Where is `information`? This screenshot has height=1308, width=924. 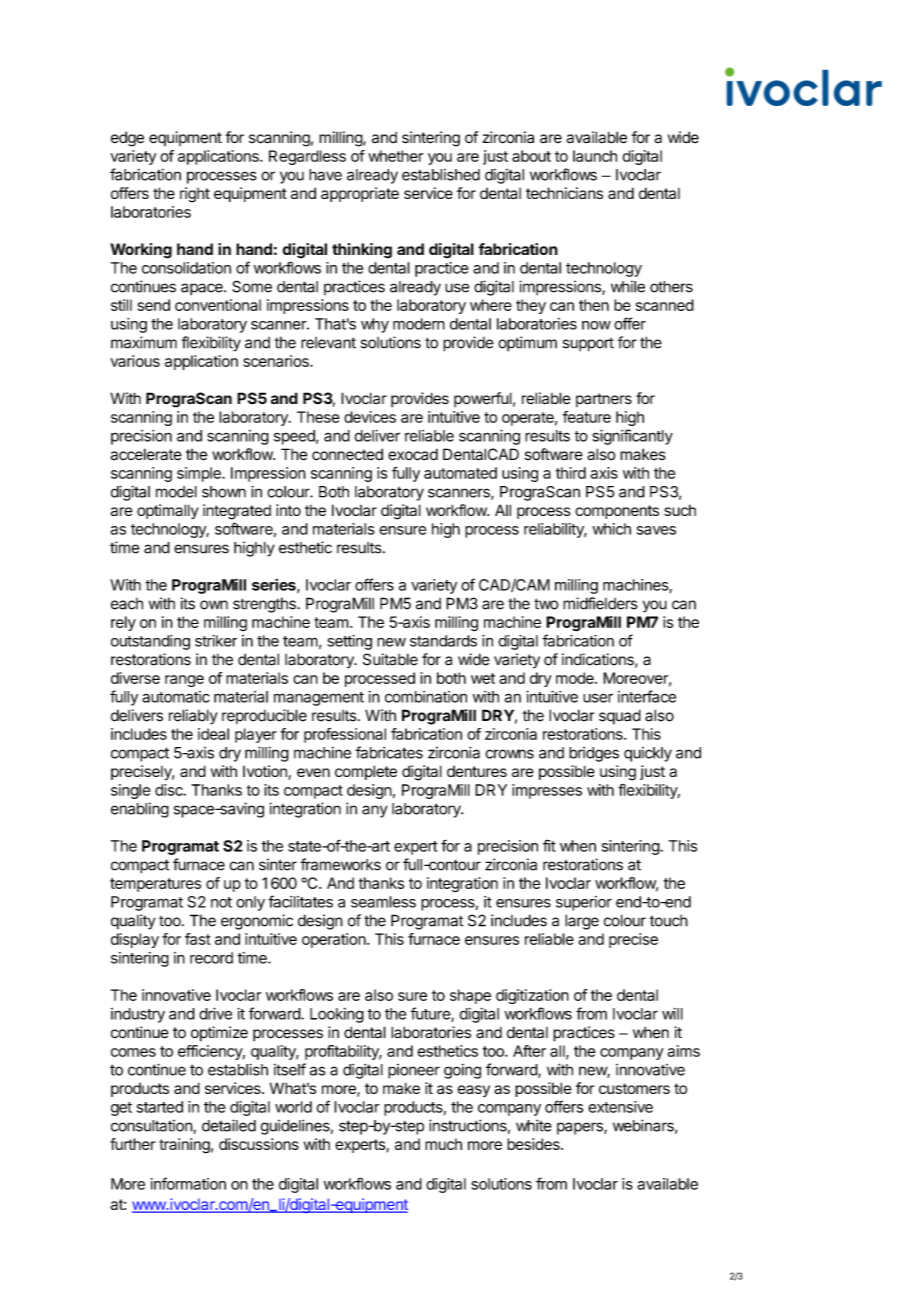 information is located at coordinates (188, 1183).
